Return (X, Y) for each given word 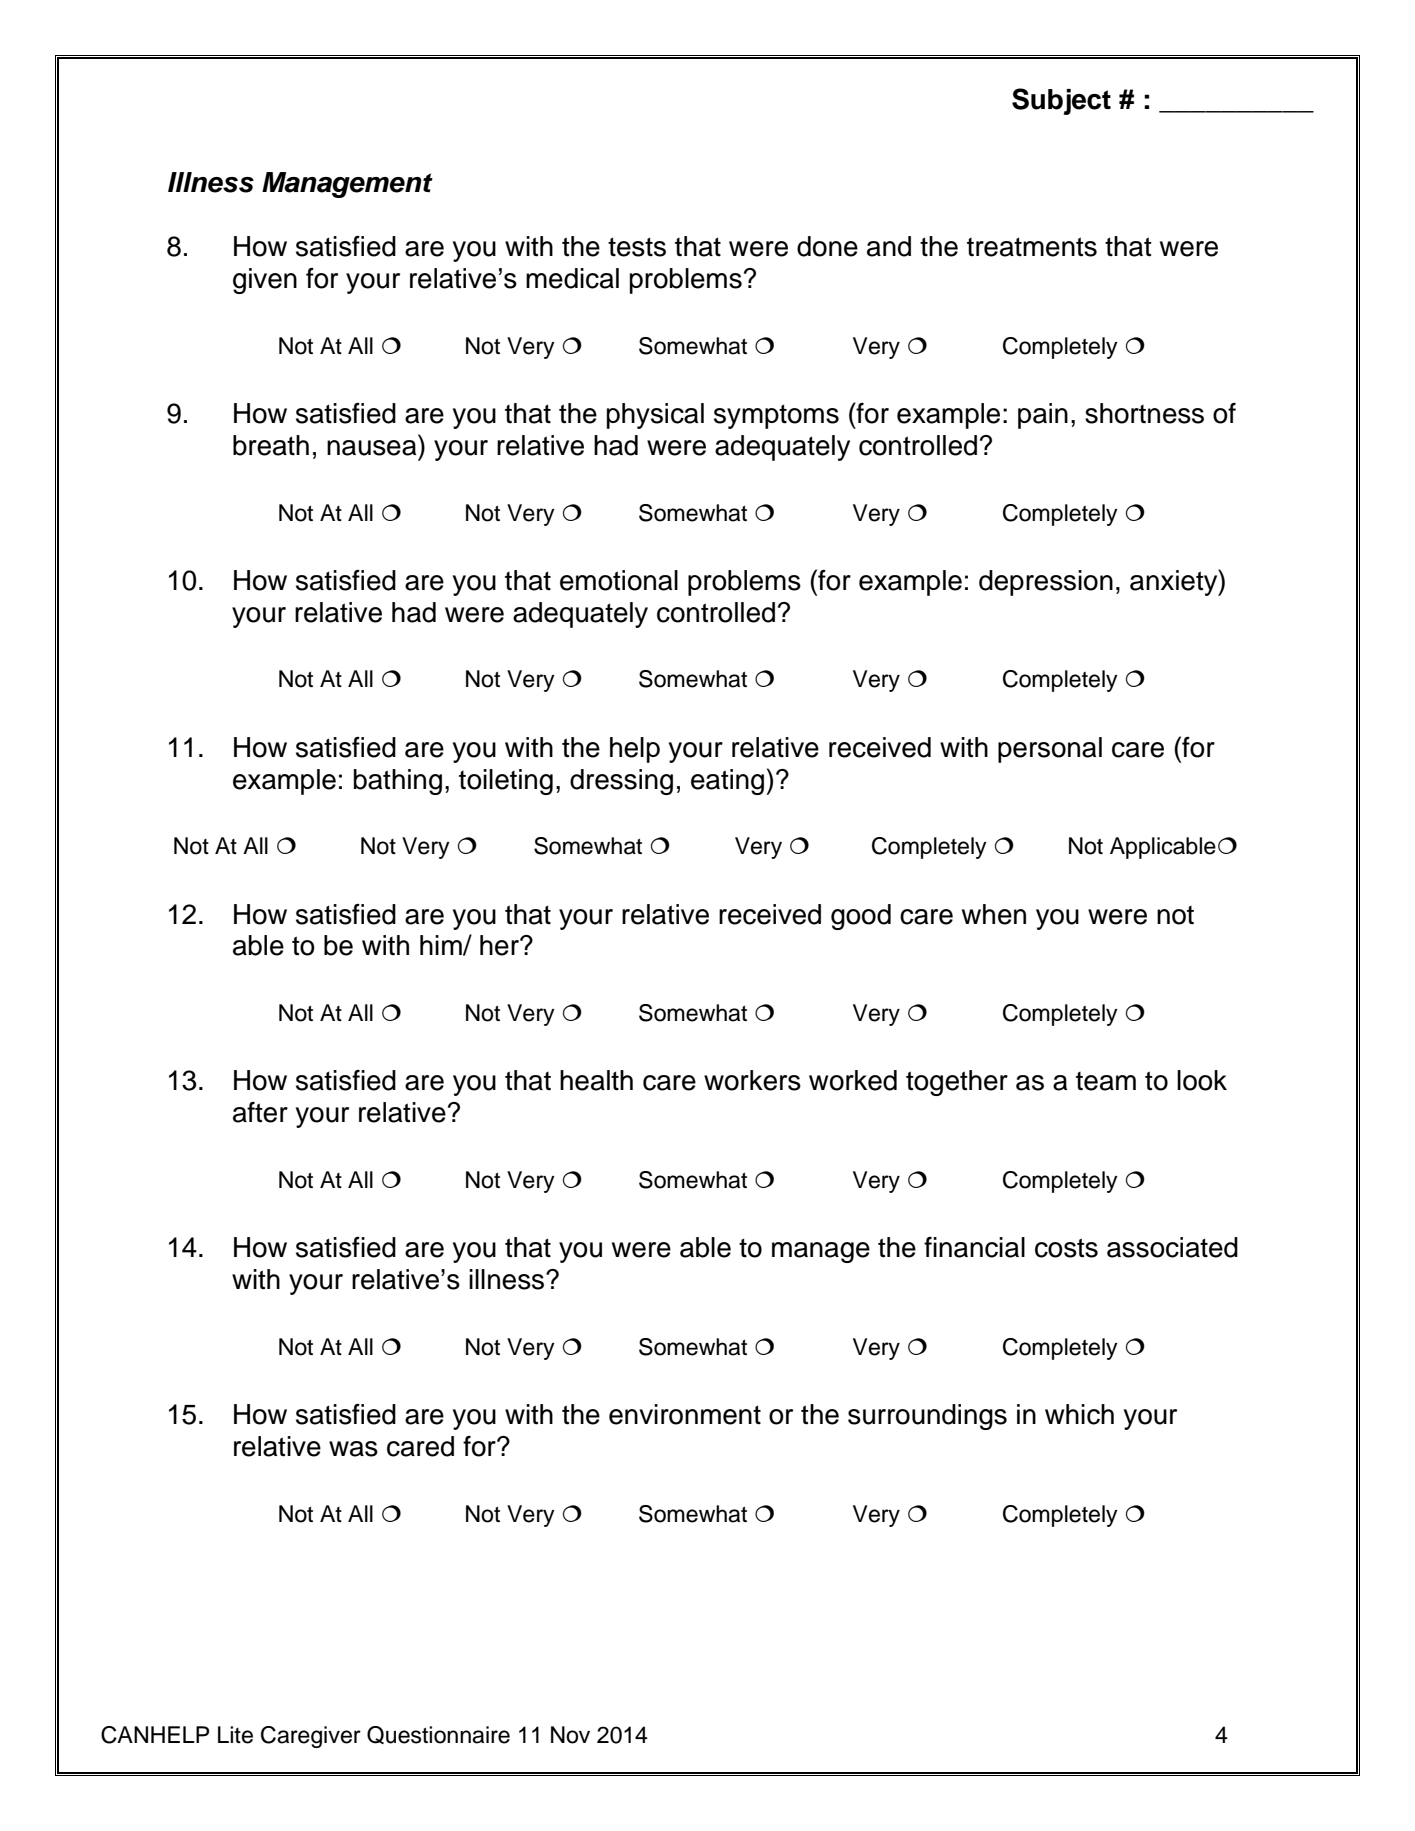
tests (637, 247)
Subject (1061, 101)
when (994, 914)
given (265, 281)
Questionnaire (438, 1735)
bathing (398, 782)
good (861, 917)
